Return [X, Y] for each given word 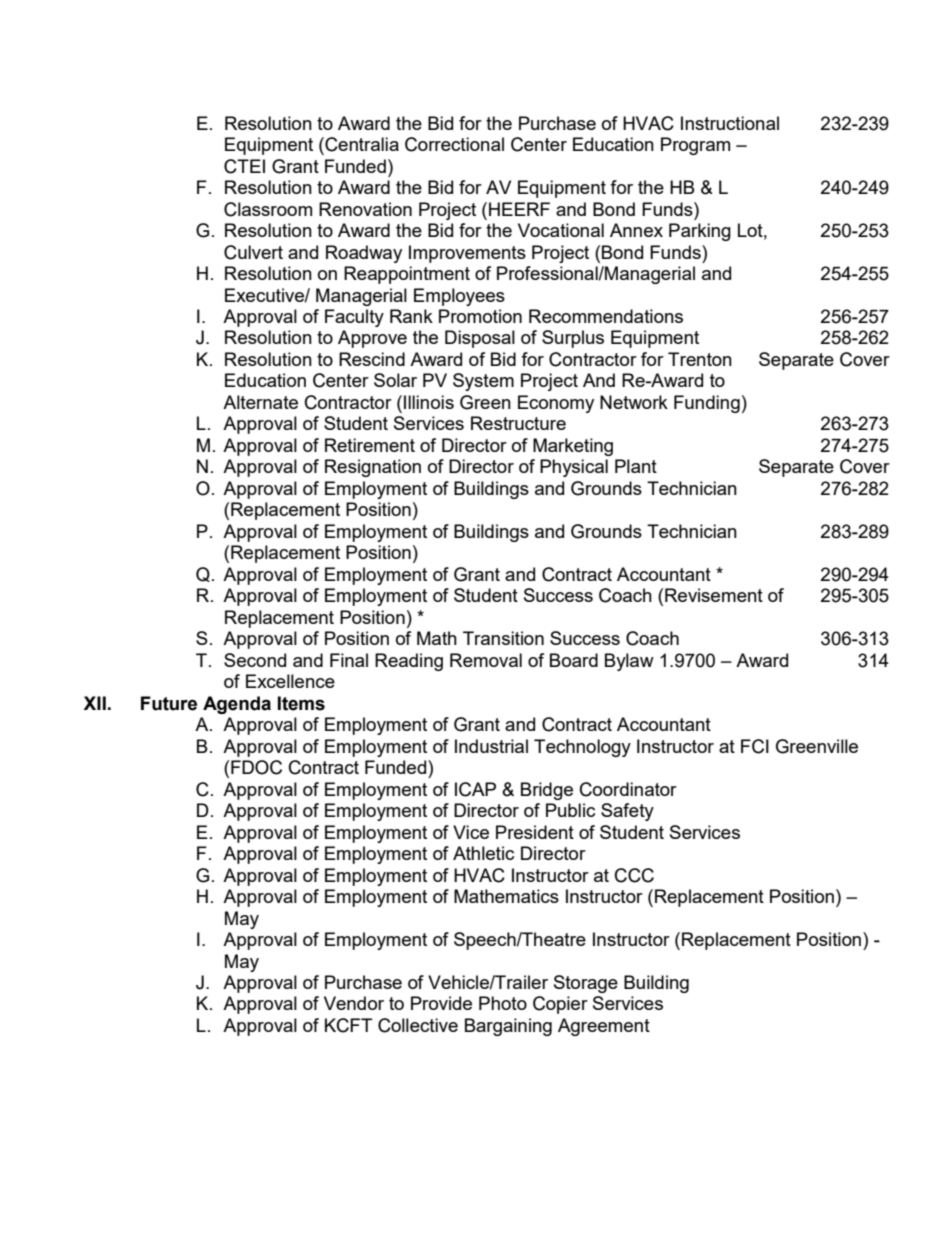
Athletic [483, 853]
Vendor [354, 1003]
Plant [636, 466]
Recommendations [606, 316]
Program [695, 146]
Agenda [237, 705]
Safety [627, 812]
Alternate [260, 402]
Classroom [268, 209]
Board [574, 660]
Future [169, 703]
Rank [411, 316]
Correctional [454, 144]
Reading [409, 662]
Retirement [370, 445]
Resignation [373, 468]
